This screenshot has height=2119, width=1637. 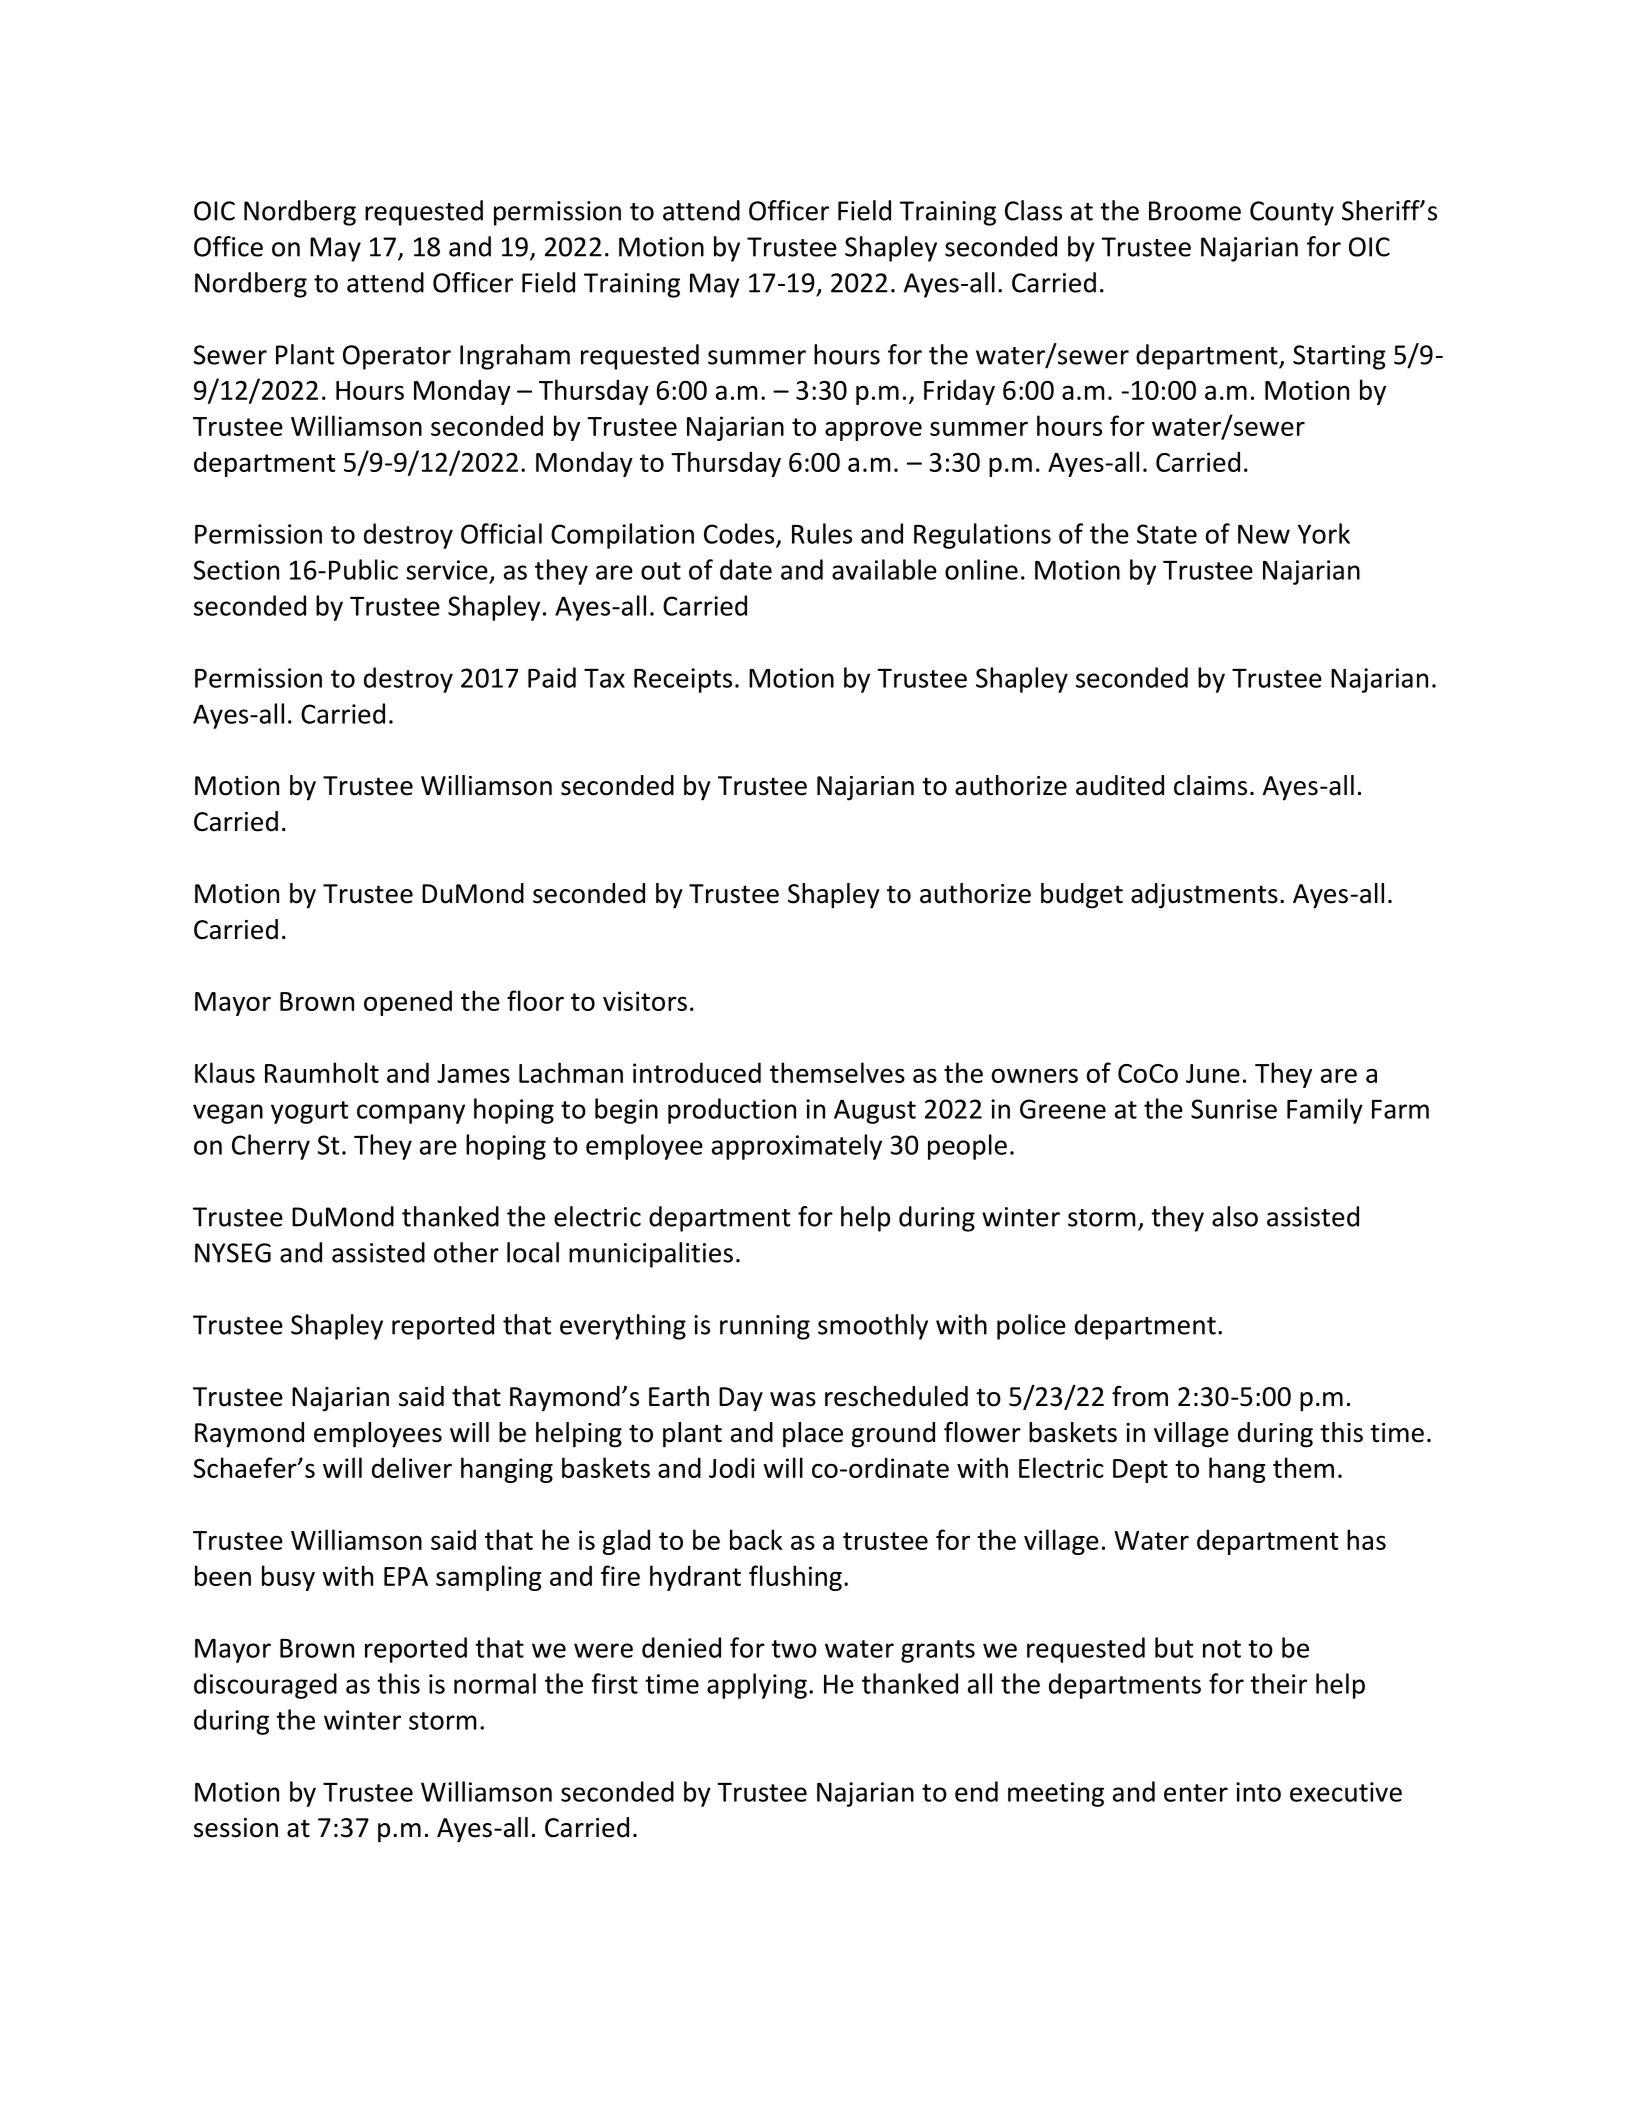 I want to click on opened, so click(x=408, y=1003).
